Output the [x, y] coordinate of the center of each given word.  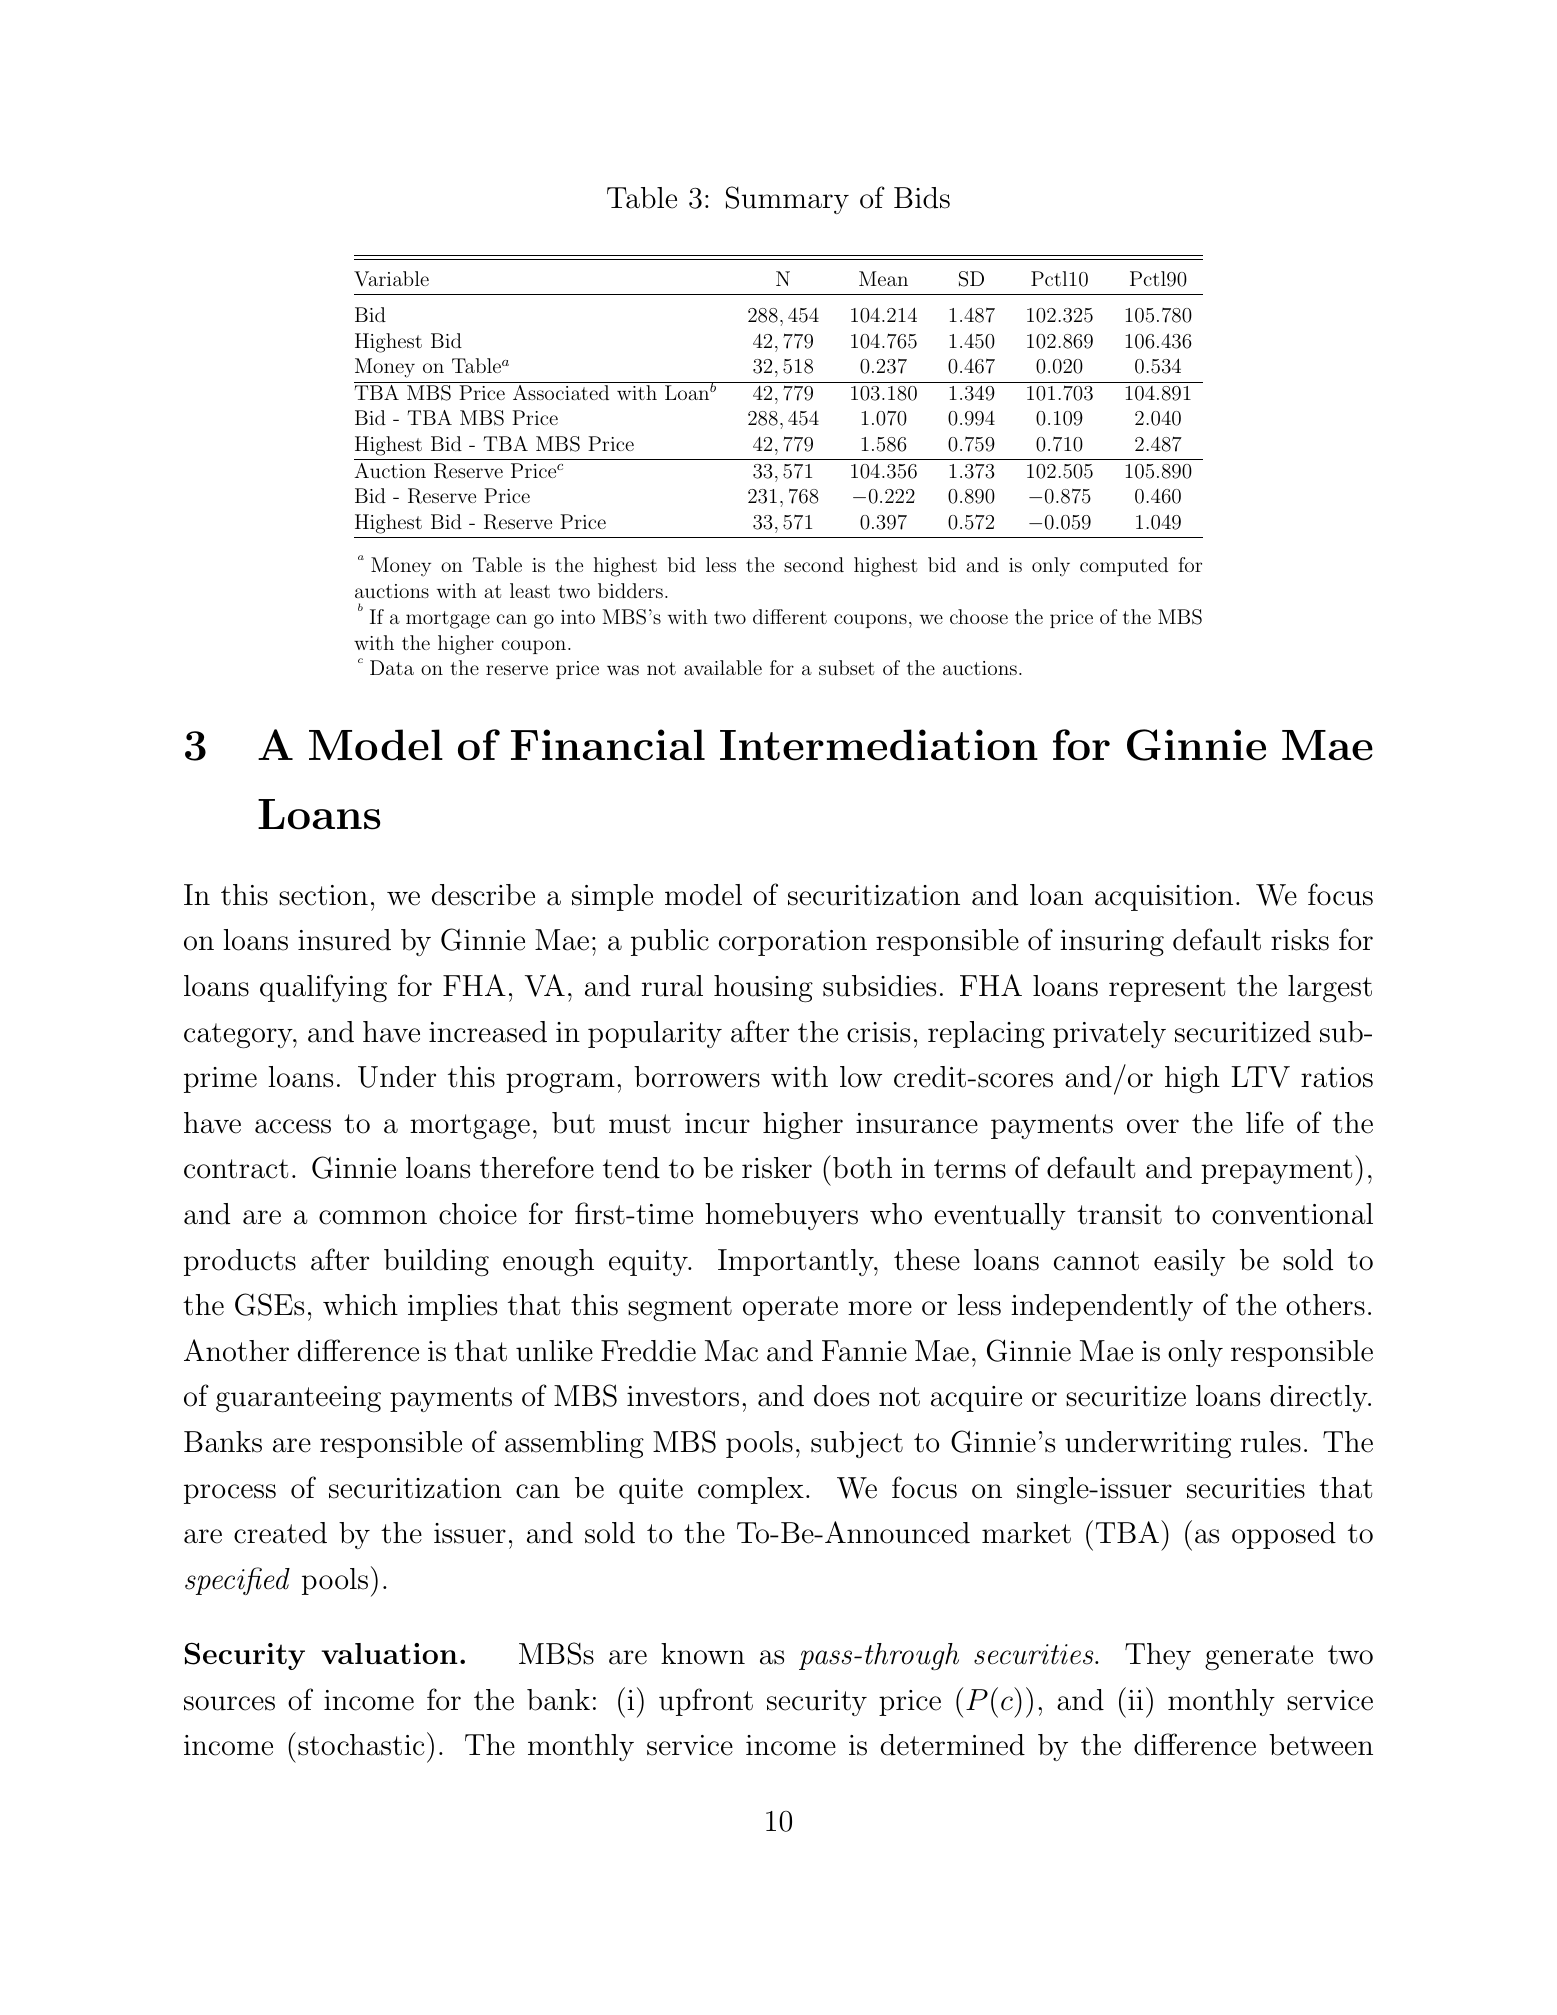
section [323, 895]
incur [717, 1123]
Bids [922, 198]
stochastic [361, 1745]
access [293, 1126]
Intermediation [879, 745]
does [841, 1396]
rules [1271, 1442]
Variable [391, 279]
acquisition [1164, 898]
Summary [787, 200]
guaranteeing [298, 1399]
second [814, 564]
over [1153, 1126]
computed [1124, 566]
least [530, 590]
